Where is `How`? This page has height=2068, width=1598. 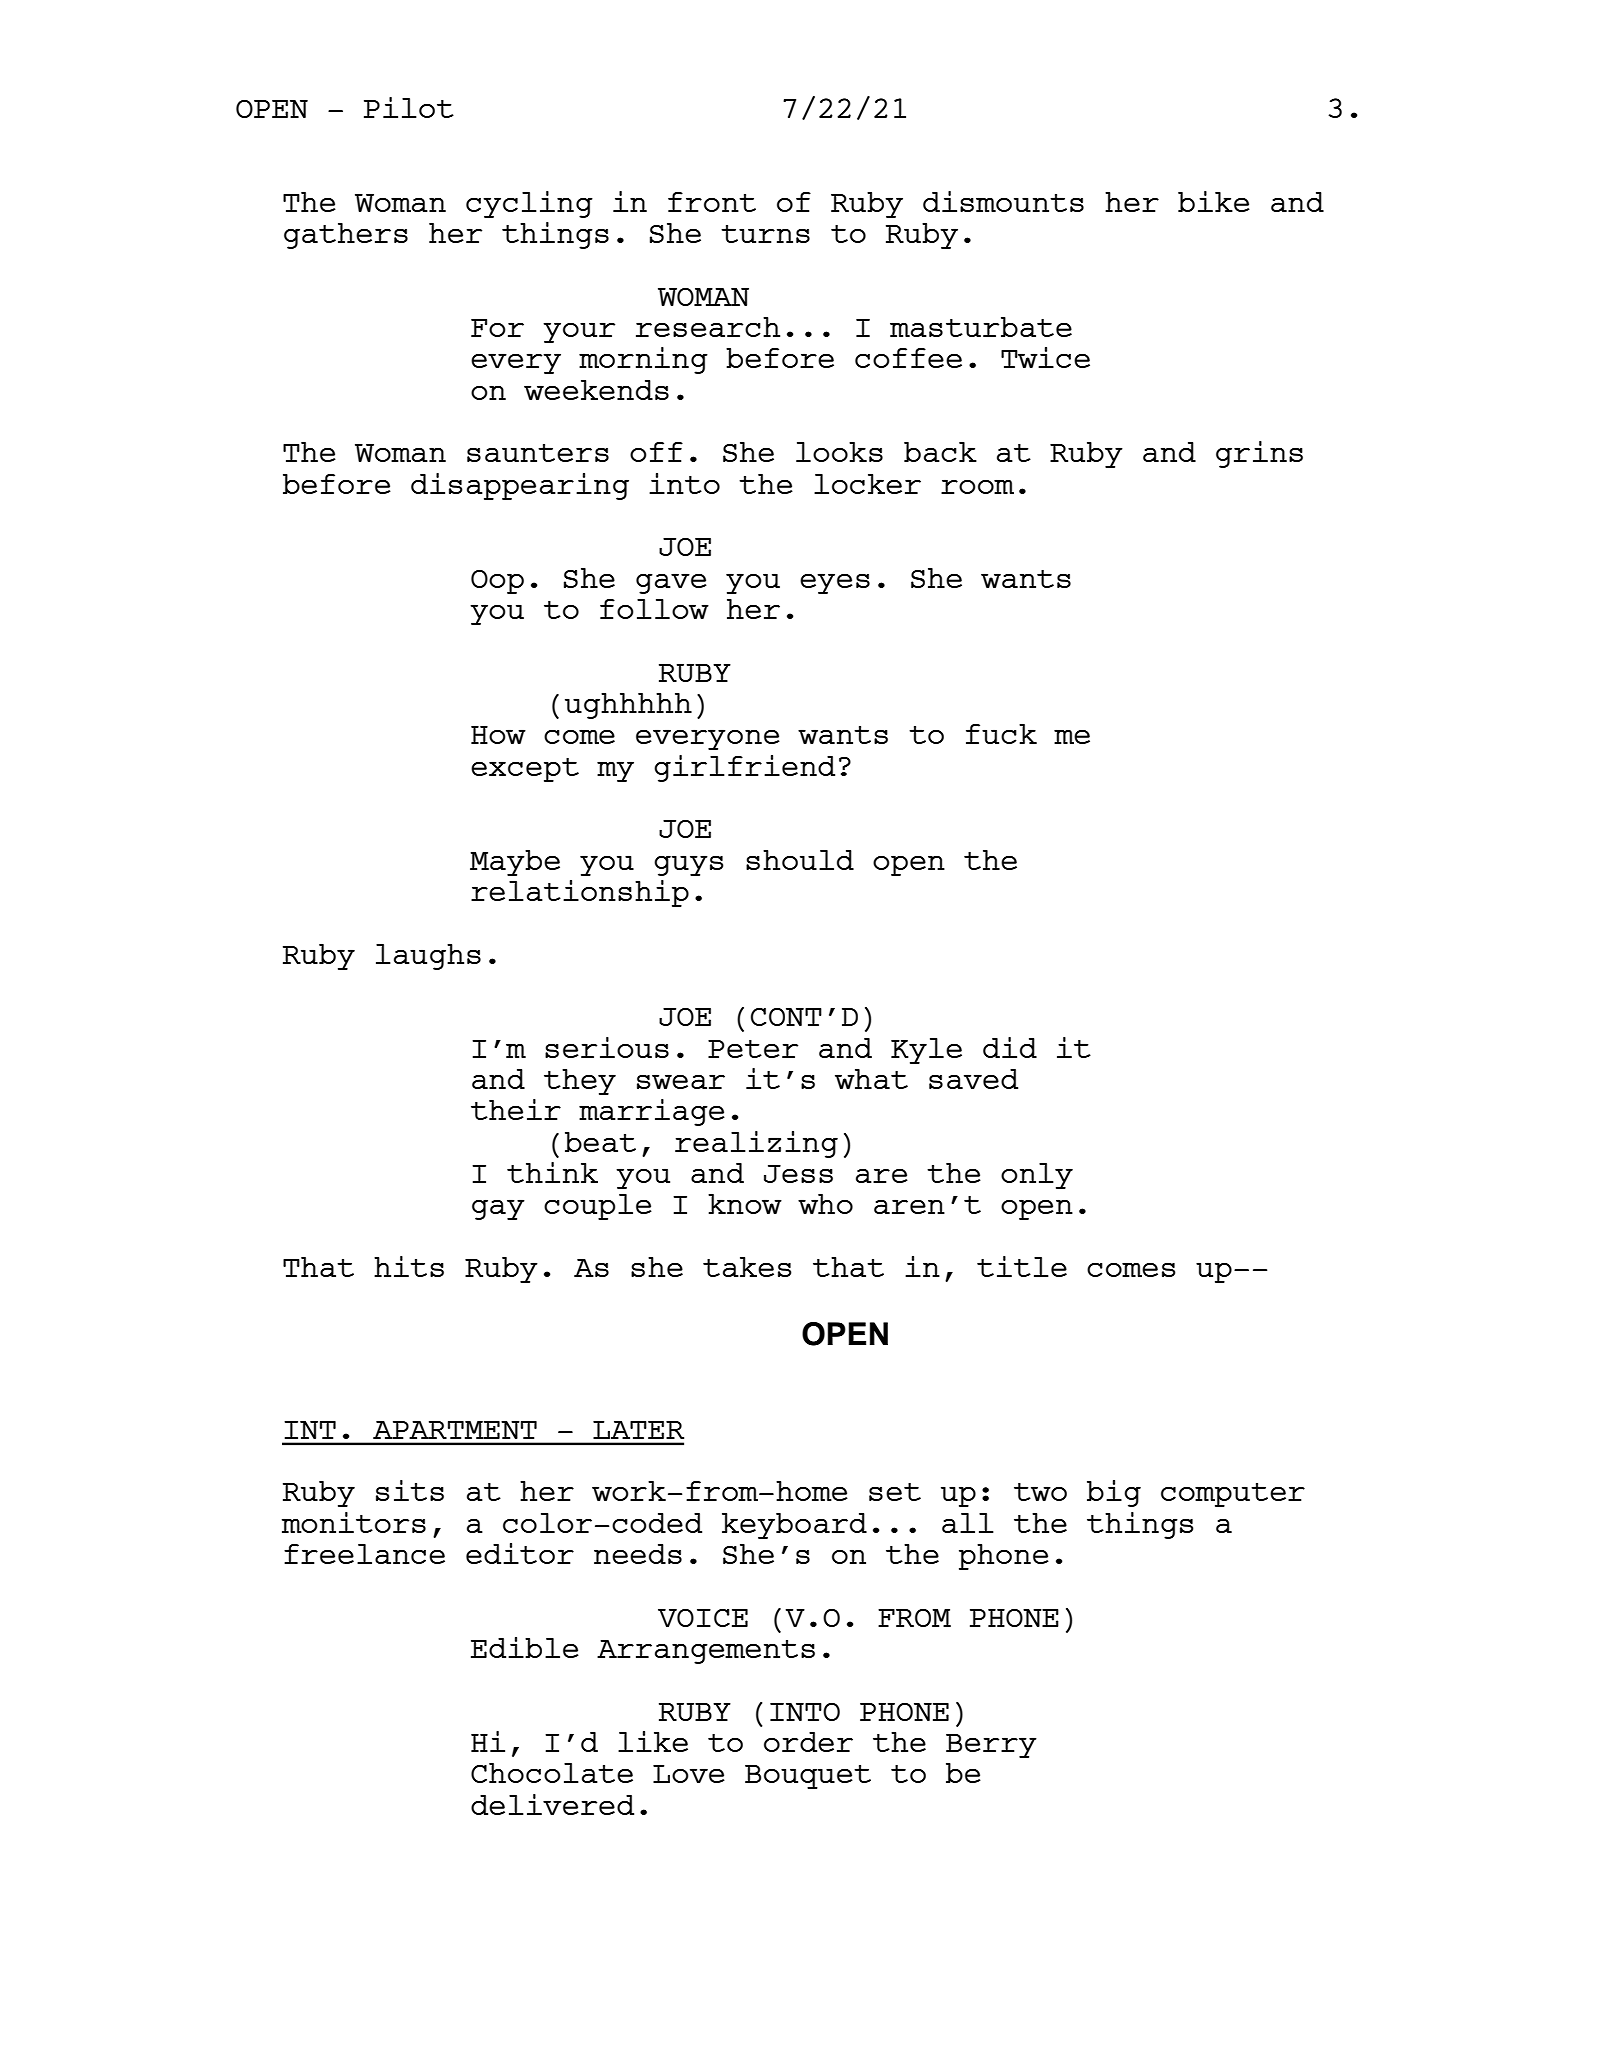 How is located at coordinates (498, 735).
